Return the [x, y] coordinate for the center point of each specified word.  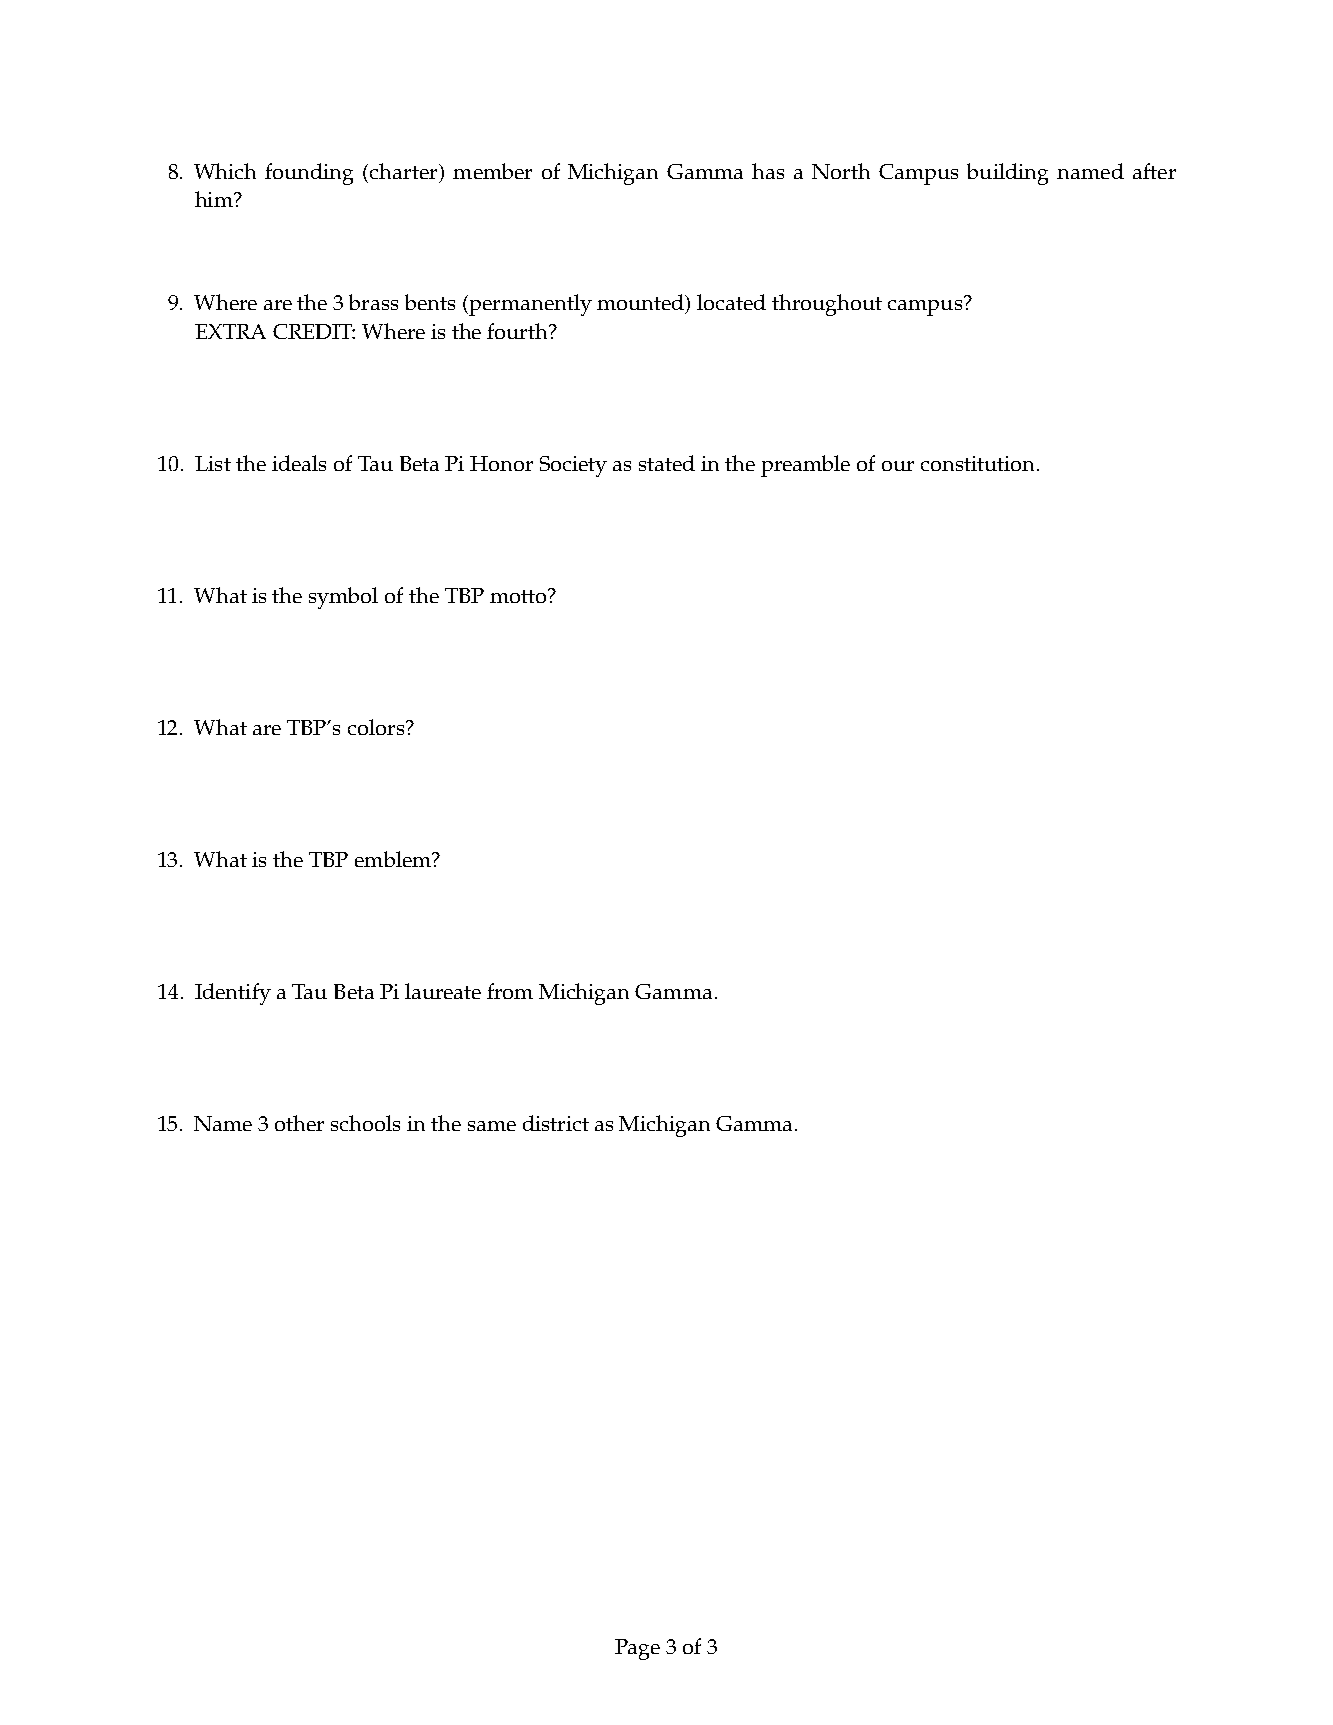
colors [377, 727]
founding [309, 174]
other [299, 1123]
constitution [979, 463]
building [1007, 174]
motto [519, 596]
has [768, 171]
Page [637, 1649]
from [510, 991]
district [556, 1123]
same [492, 1126]
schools [365, 1123]
